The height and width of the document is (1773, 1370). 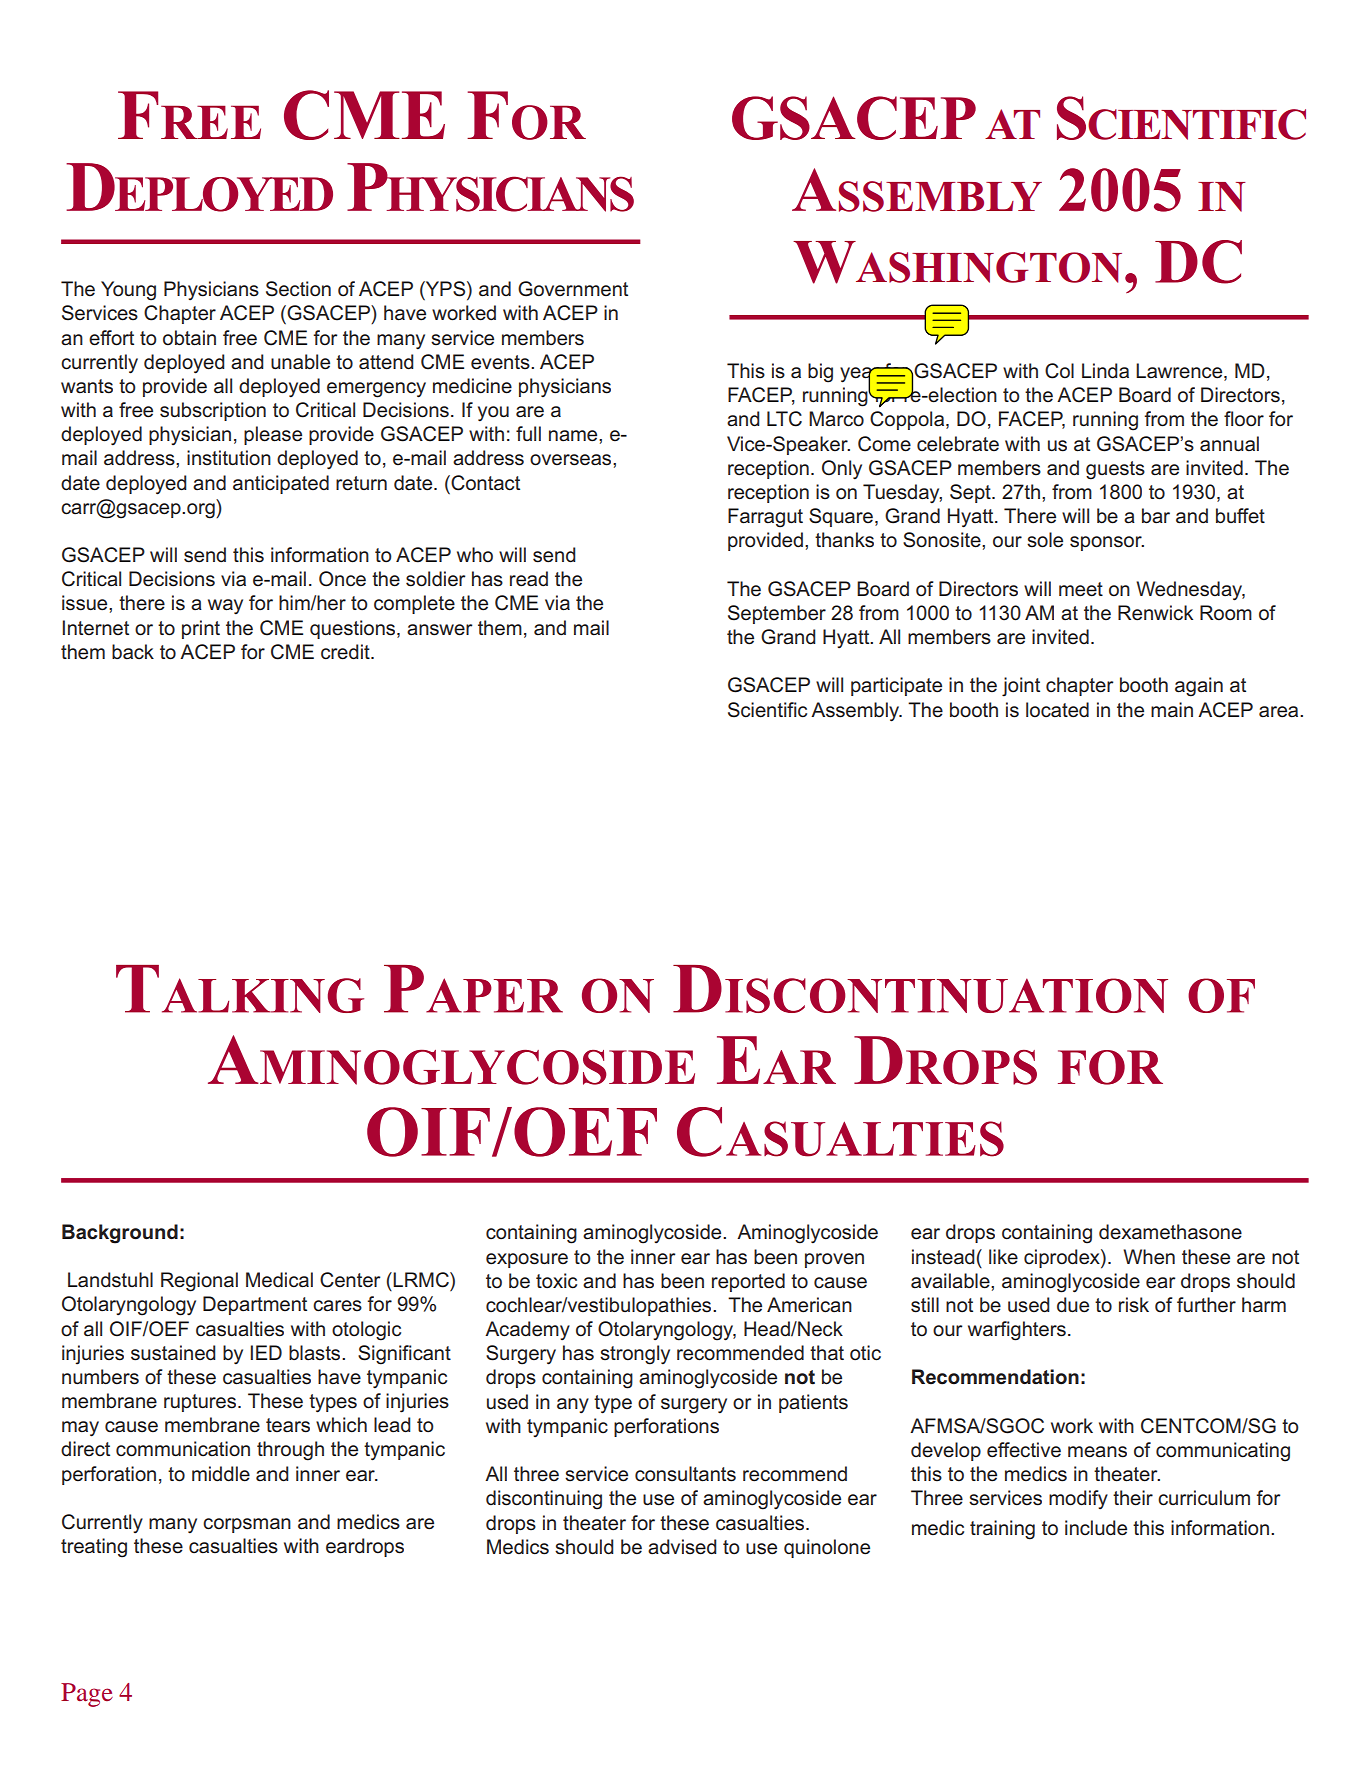 What do you see at coordinates (1105, 371) in the document?
I see `Linda` at bounding box center [1105, 371].
